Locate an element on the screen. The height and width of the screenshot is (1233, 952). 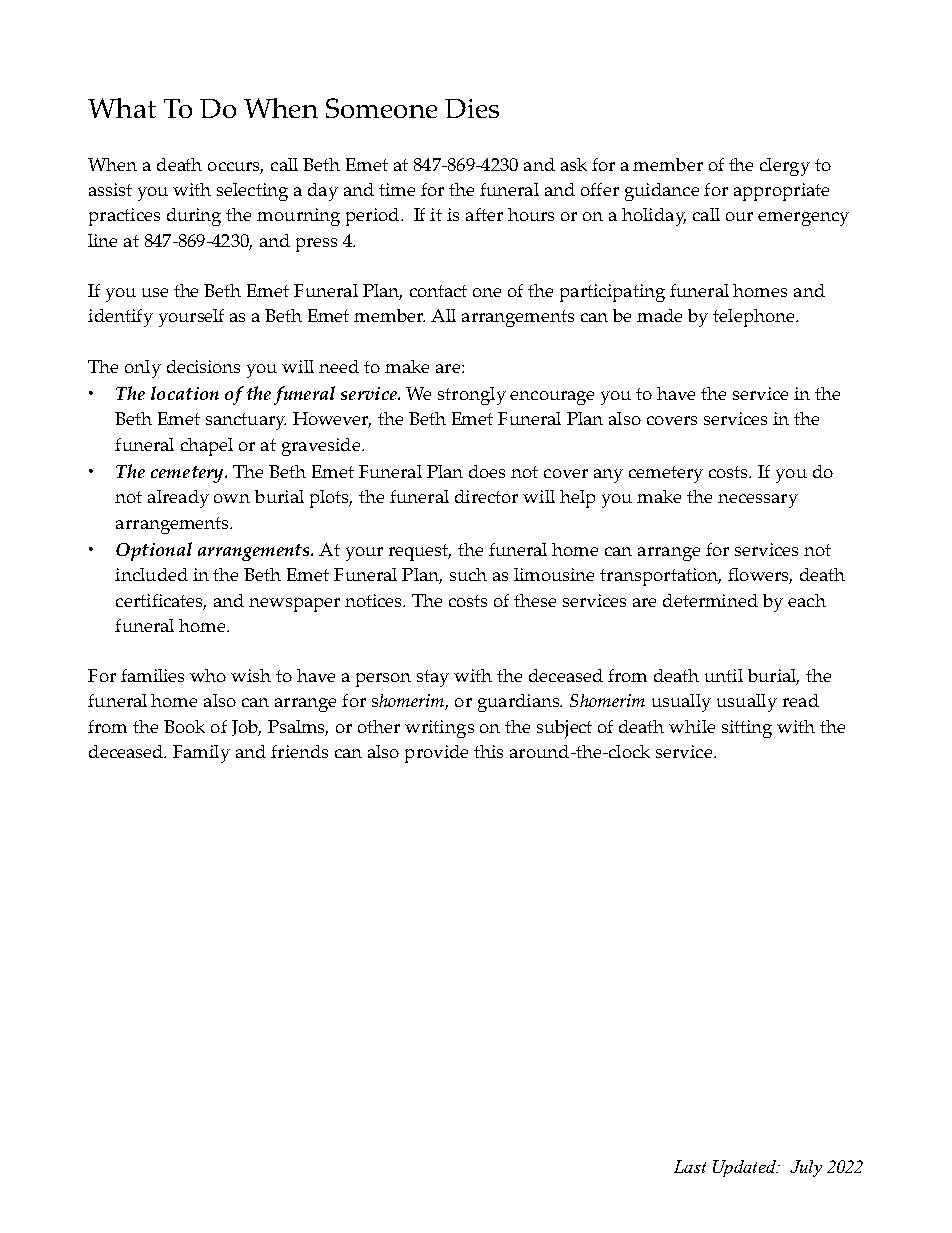
provide is located at coordinates (436, 754).
